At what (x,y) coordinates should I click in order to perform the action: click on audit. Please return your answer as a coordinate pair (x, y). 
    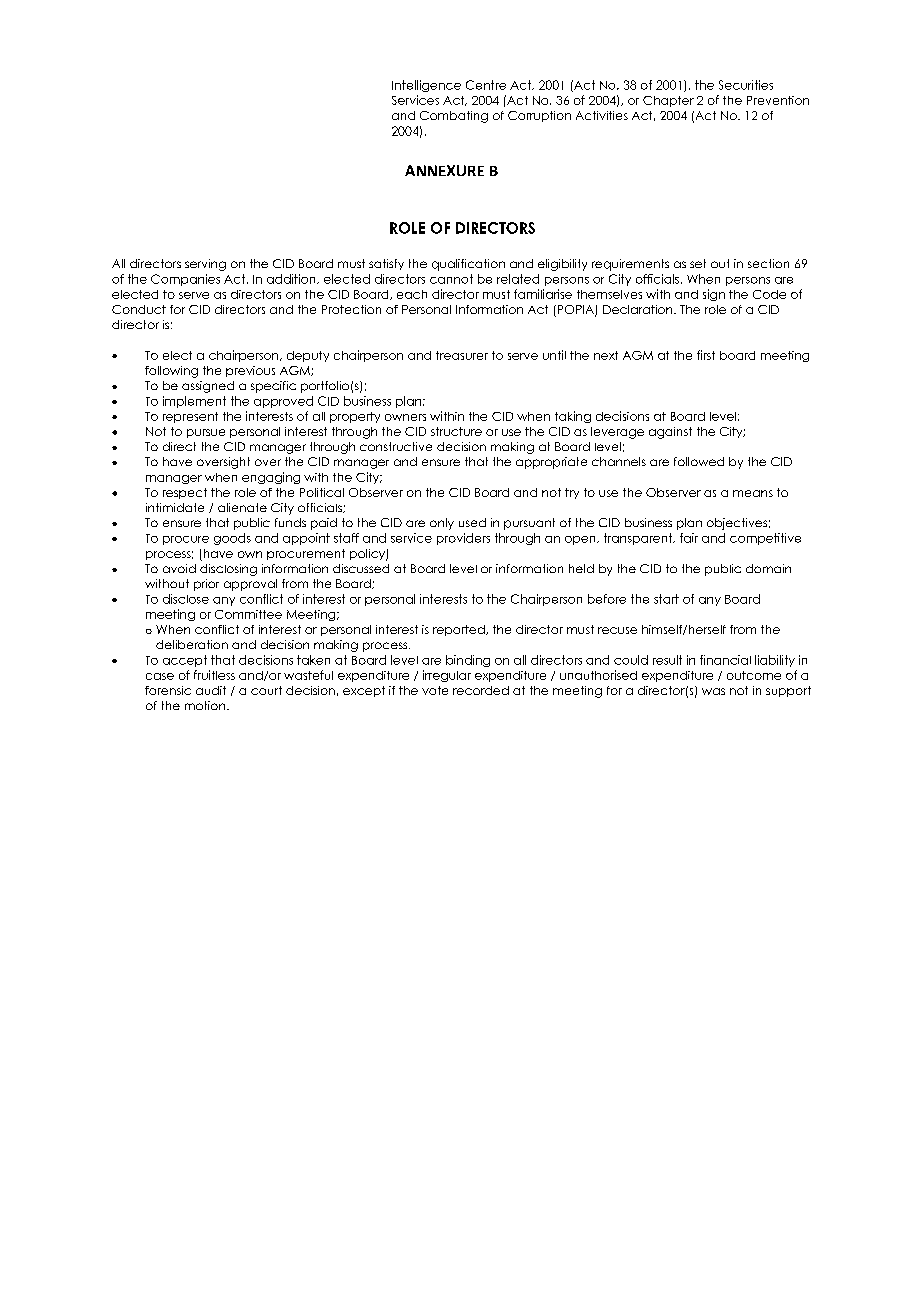
    Looking at the image, I should click on (211, 690).
